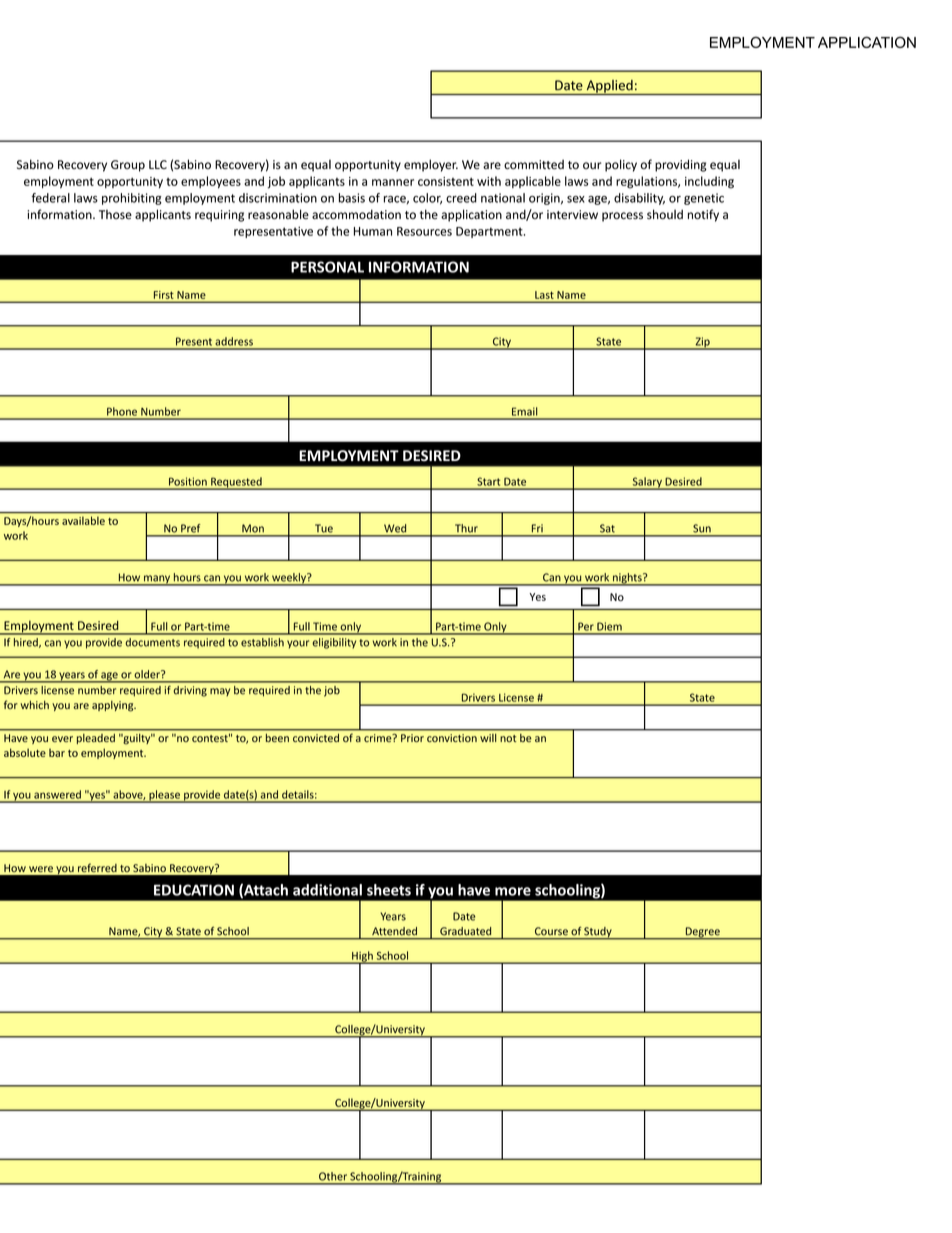 This image has height=1233, width=952. I want to click on EDUCATION, so click(194, 890).
